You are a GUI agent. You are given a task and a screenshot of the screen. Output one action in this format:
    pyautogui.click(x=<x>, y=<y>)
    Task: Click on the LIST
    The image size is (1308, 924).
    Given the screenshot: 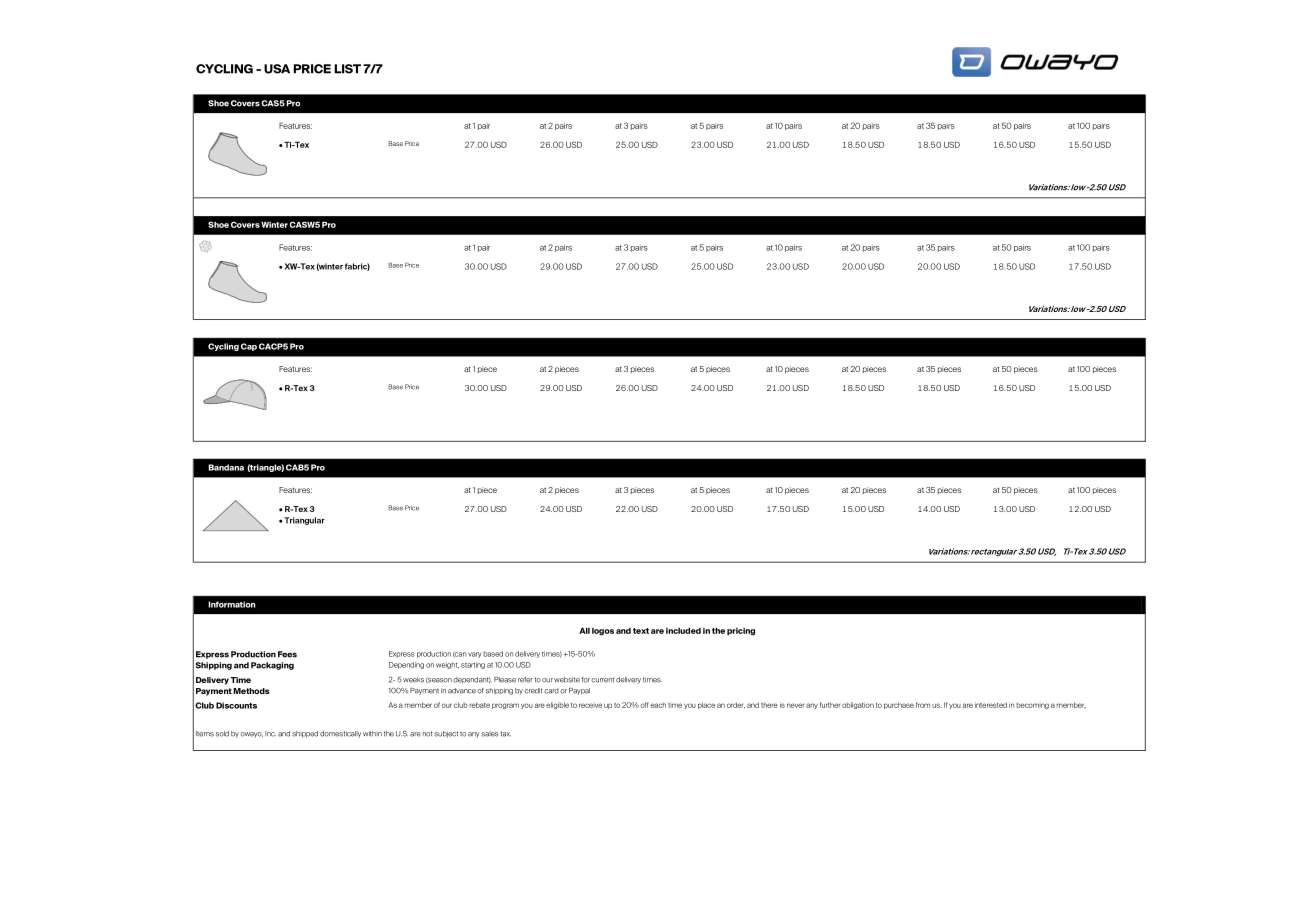 What is the action you would take?
    pyautogui.click(x=348, y=69)
